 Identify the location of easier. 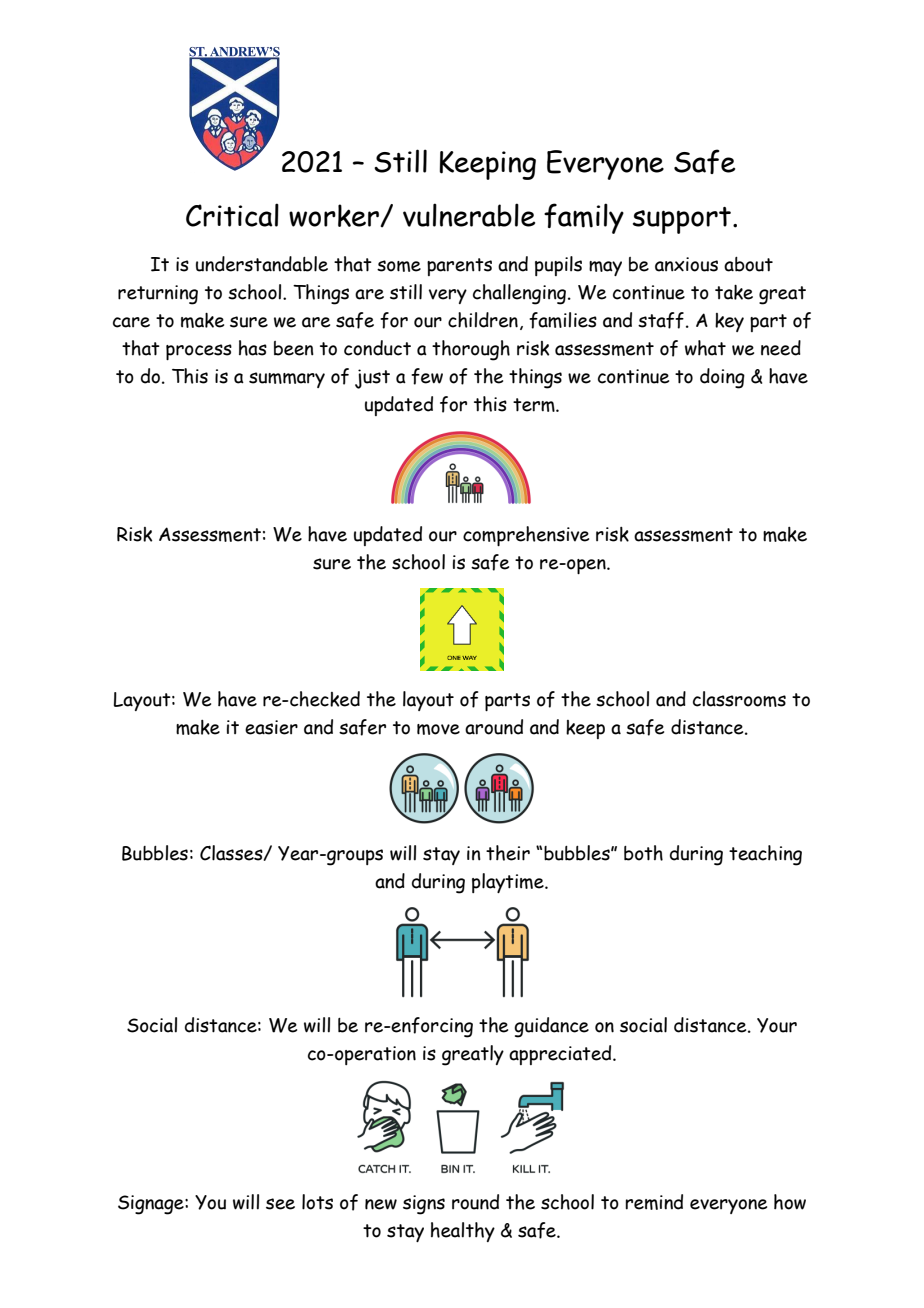
(271, 727).
